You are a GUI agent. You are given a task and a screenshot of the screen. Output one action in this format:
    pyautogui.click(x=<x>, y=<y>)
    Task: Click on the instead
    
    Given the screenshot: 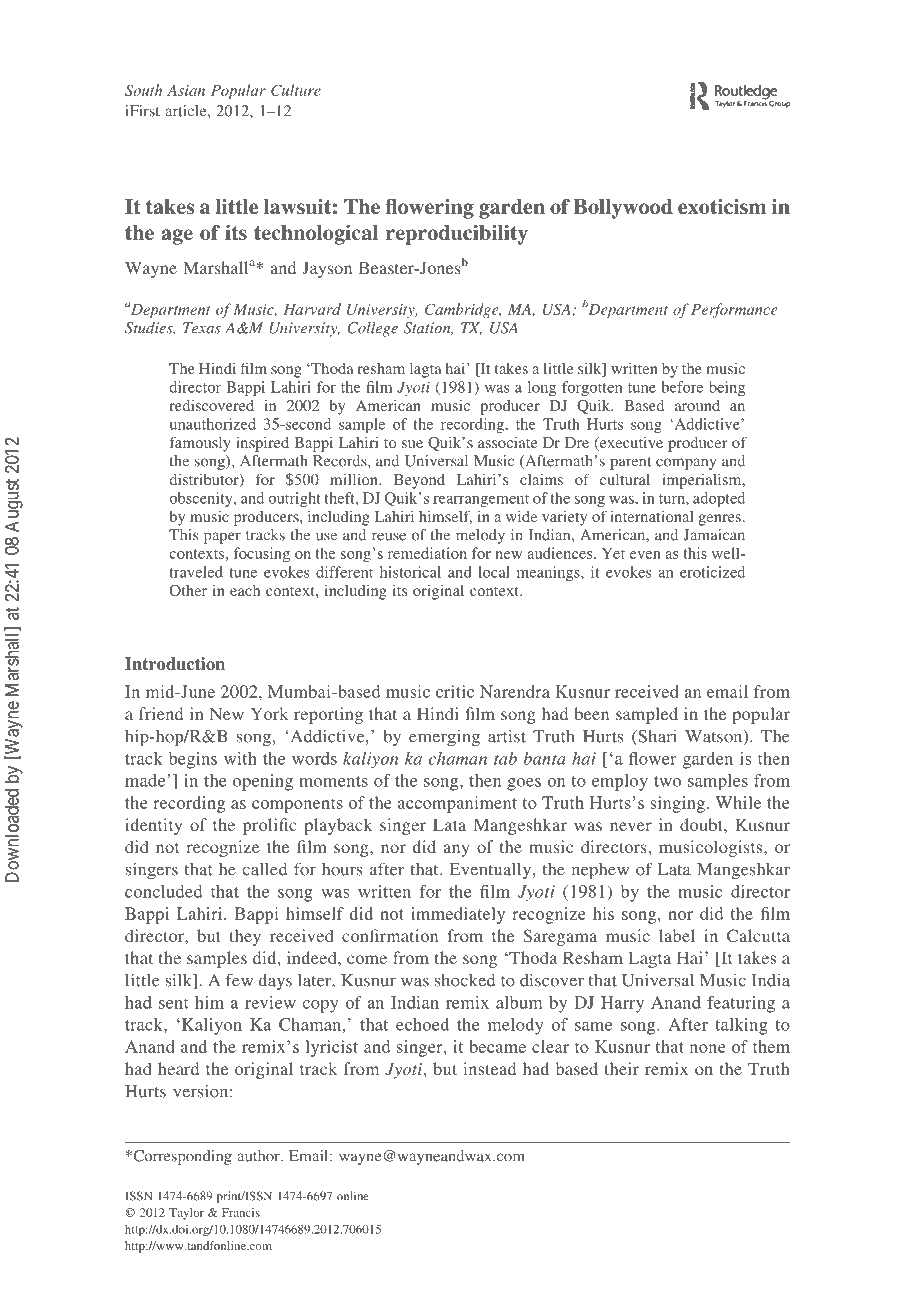 What is the action you would take?
    pyautogui.click(x=489, y=1068)
